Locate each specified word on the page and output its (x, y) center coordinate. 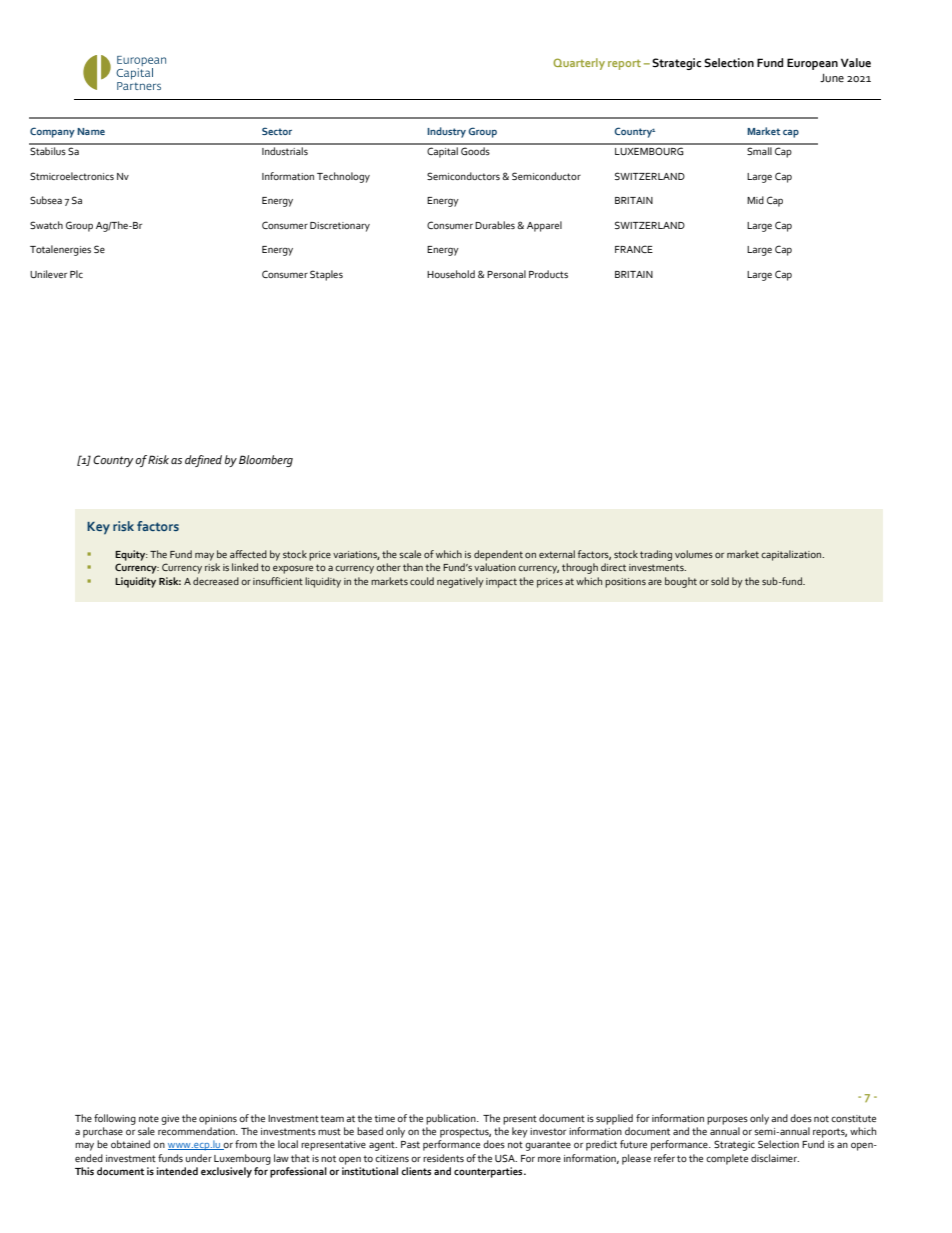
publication (452, 1119)
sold (720, 581)
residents (443, 1158)
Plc (76, 274)
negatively (460, 582)
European (812, 64)
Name (91, 131)
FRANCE (634, 249)
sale (146, 1131)
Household (451, 274)
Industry (446, 132)
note (149, 1118)
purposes (727, 1120)
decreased (216, 581)
